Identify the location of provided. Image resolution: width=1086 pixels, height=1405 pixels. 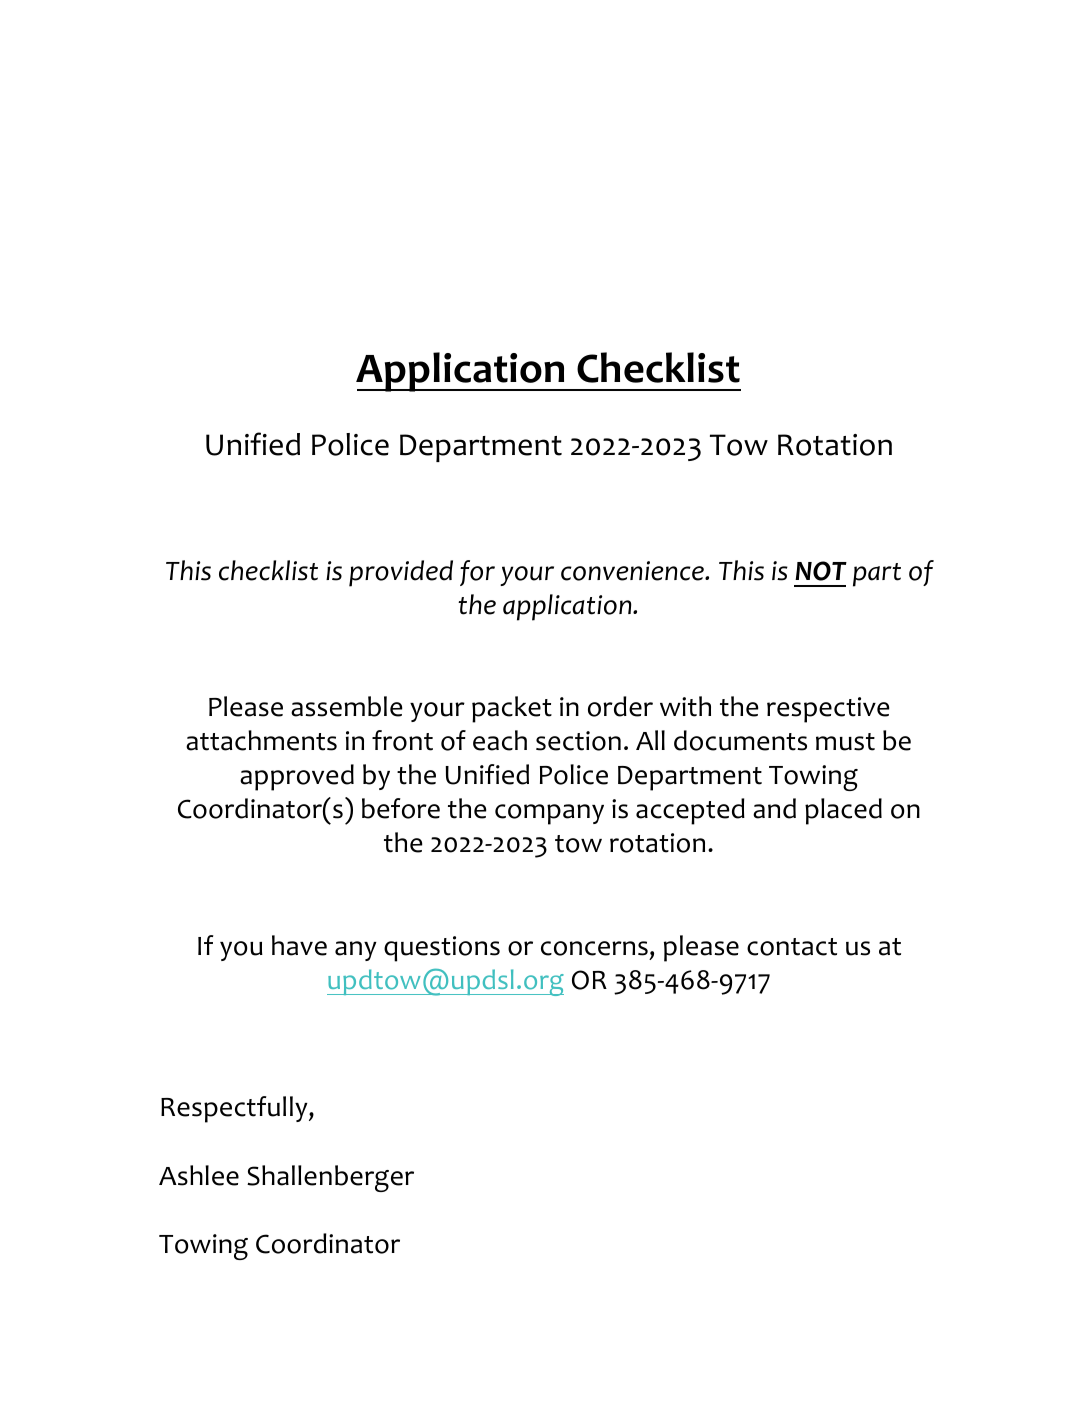
(401, 573).
